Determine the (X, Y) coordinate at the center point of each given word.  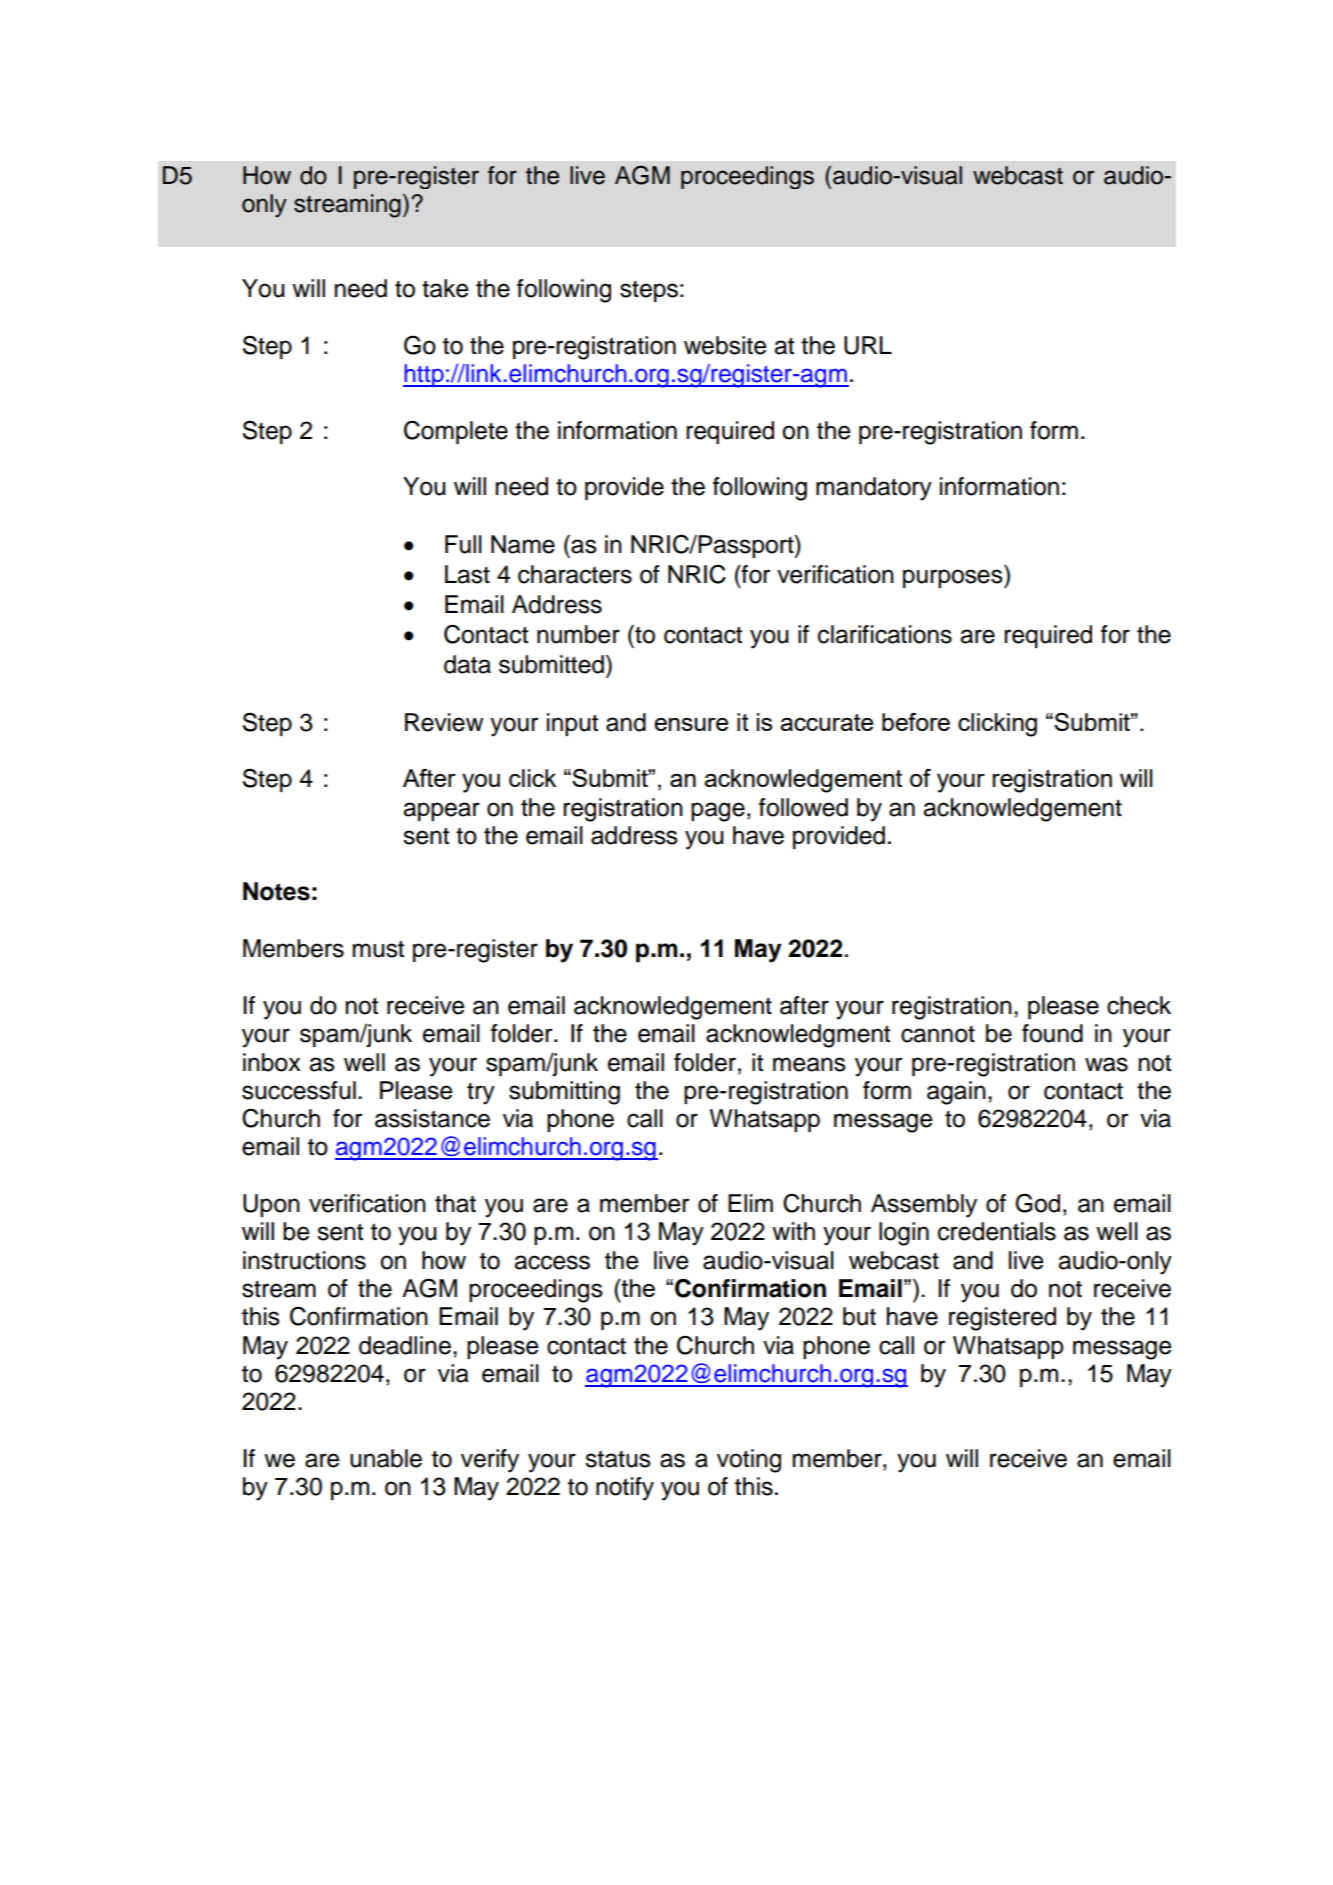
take (445, 288)
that (455, 1203)
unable (386, 1458)
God (1037, 1203)
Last (467, 574)
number (578, 634)
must (378, 949)
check (1139, 1005)
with (793, 1231)
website (725, 345)
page (718, 812)
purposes (954, 578)
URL (868, 345)
